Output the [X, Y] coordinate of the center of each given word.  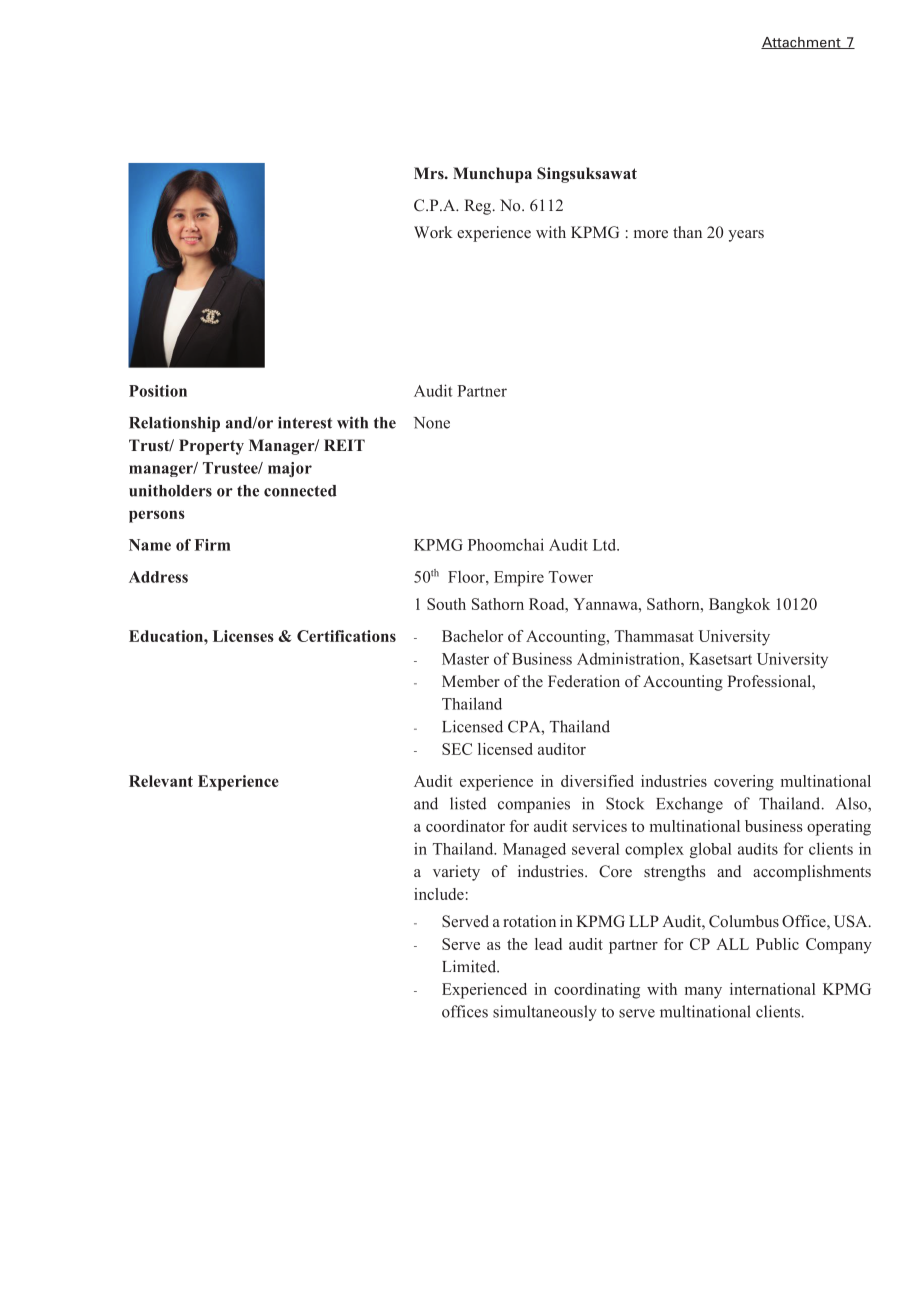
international [772, 989]
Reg [479, 207]
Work [433, 232]
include [439, 894]
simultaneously [545, 1013]
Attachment [802, 43]
